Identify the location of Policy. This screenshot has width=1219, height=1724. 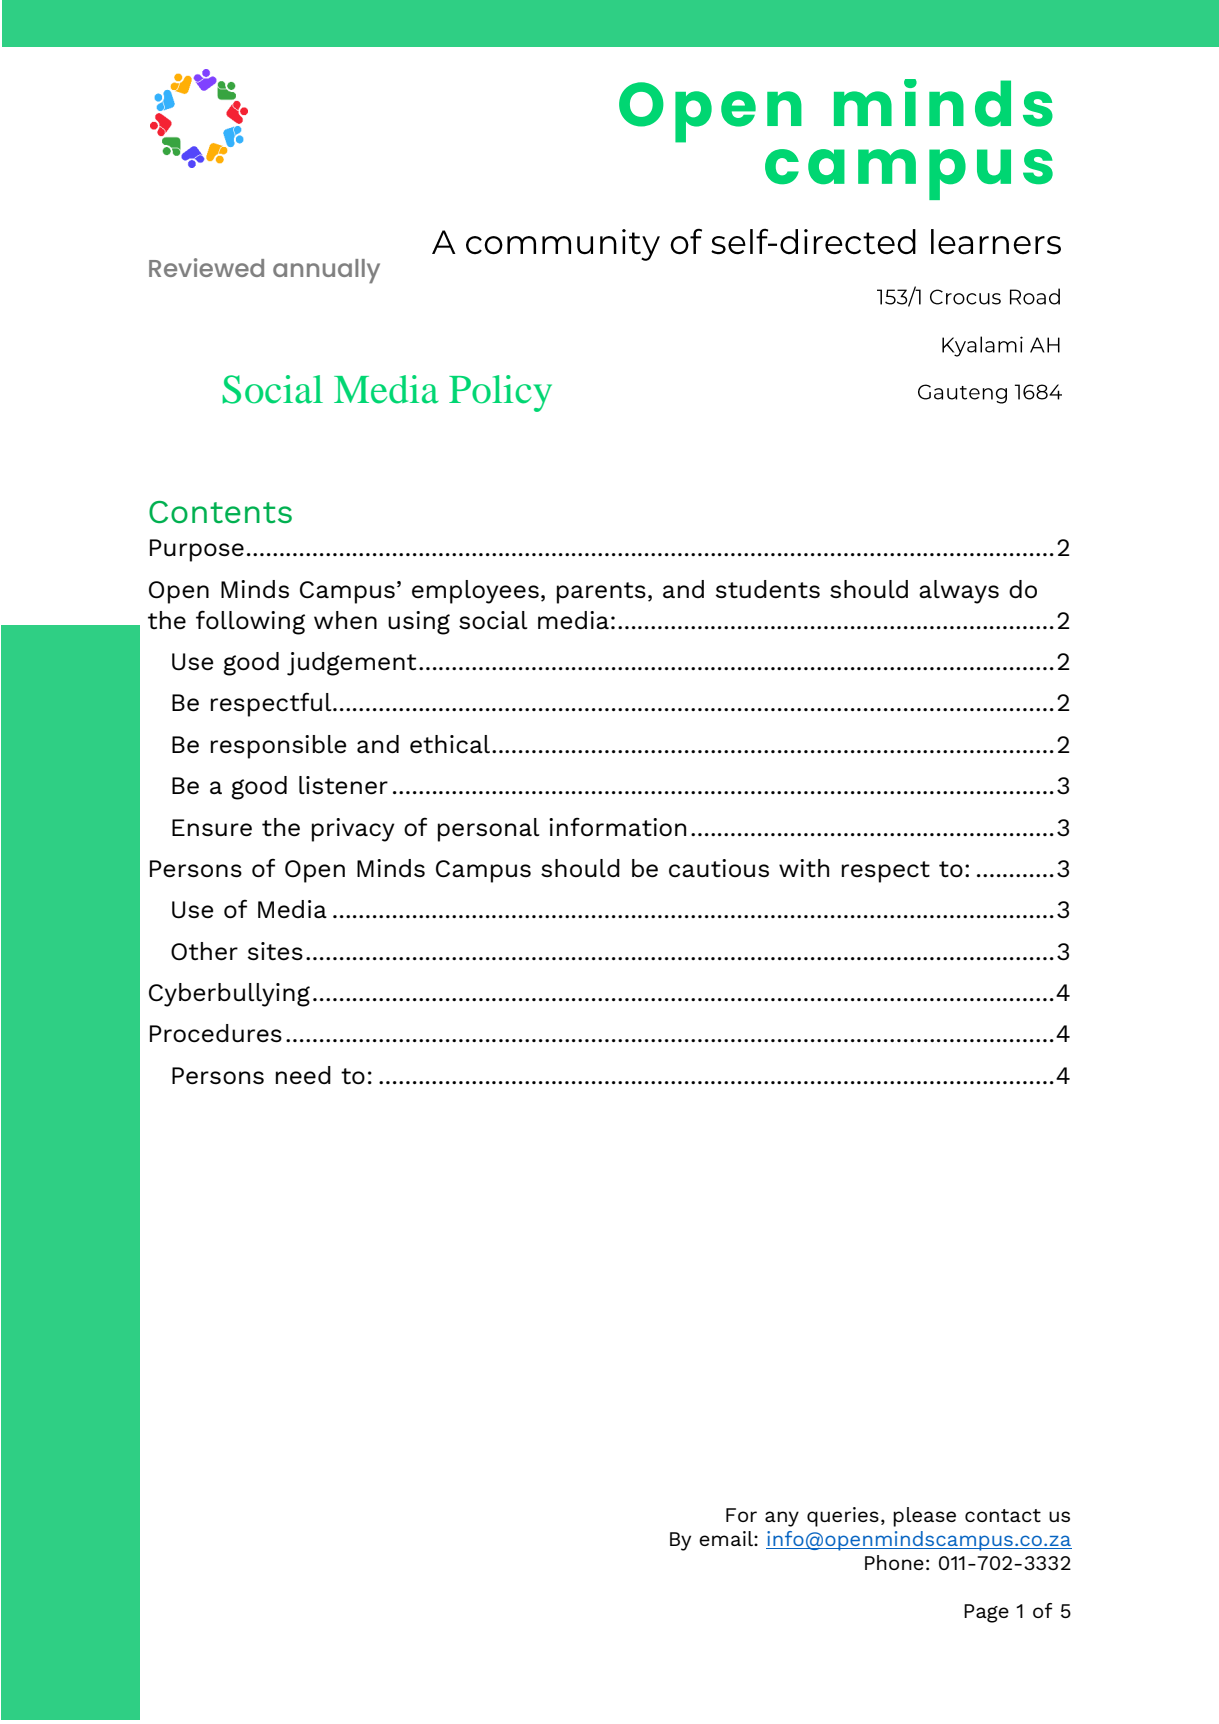
(500, 393).
